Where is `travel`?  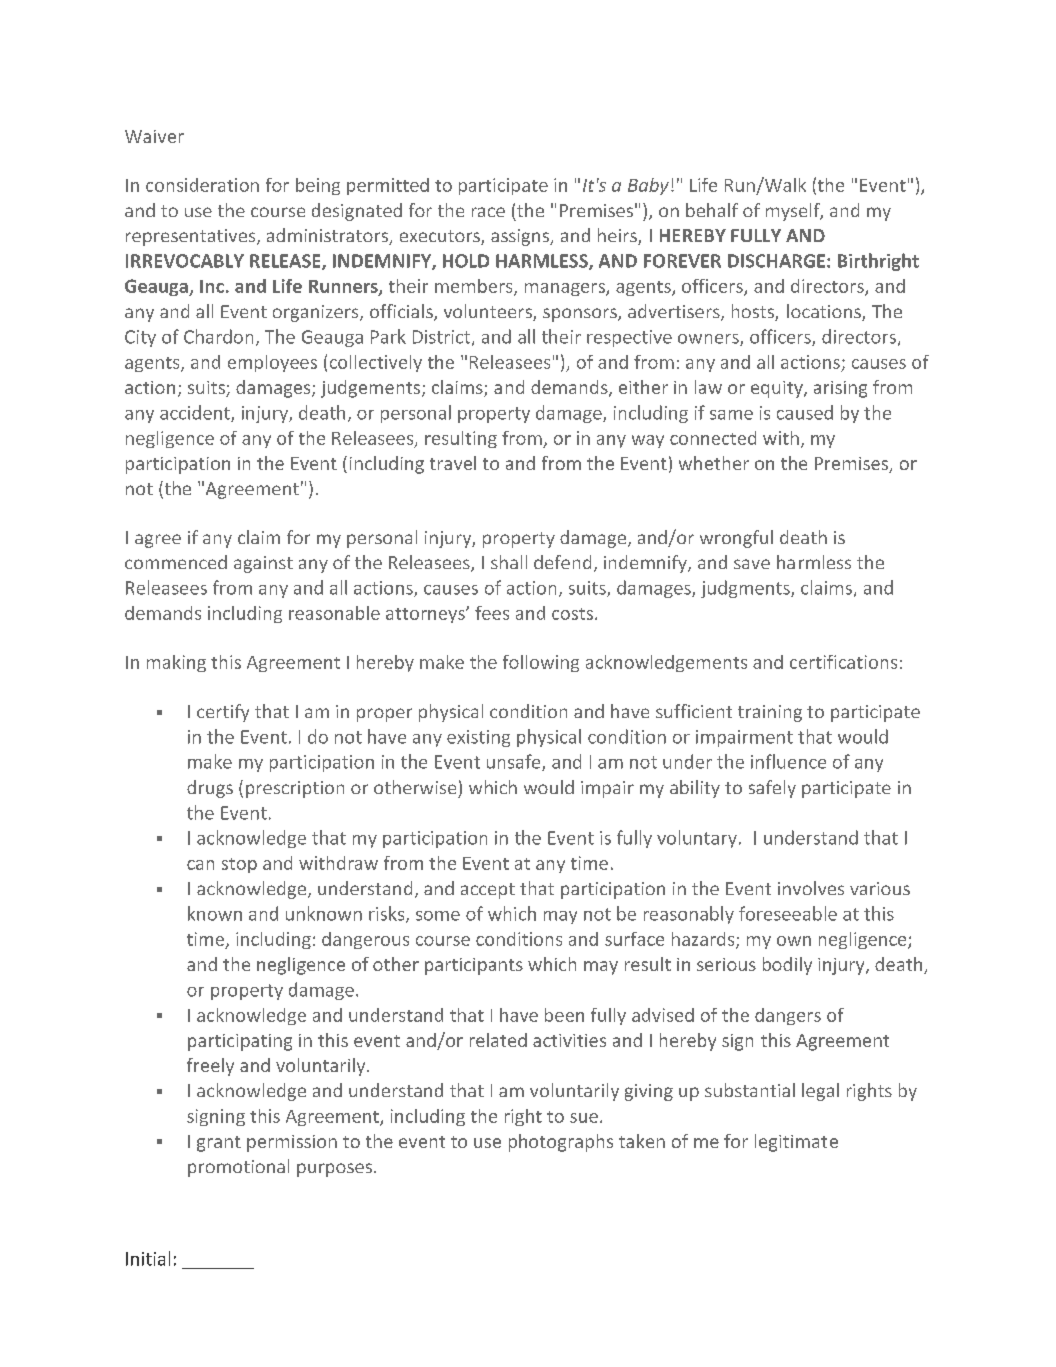
travel is located at coordinates (453, 463).
